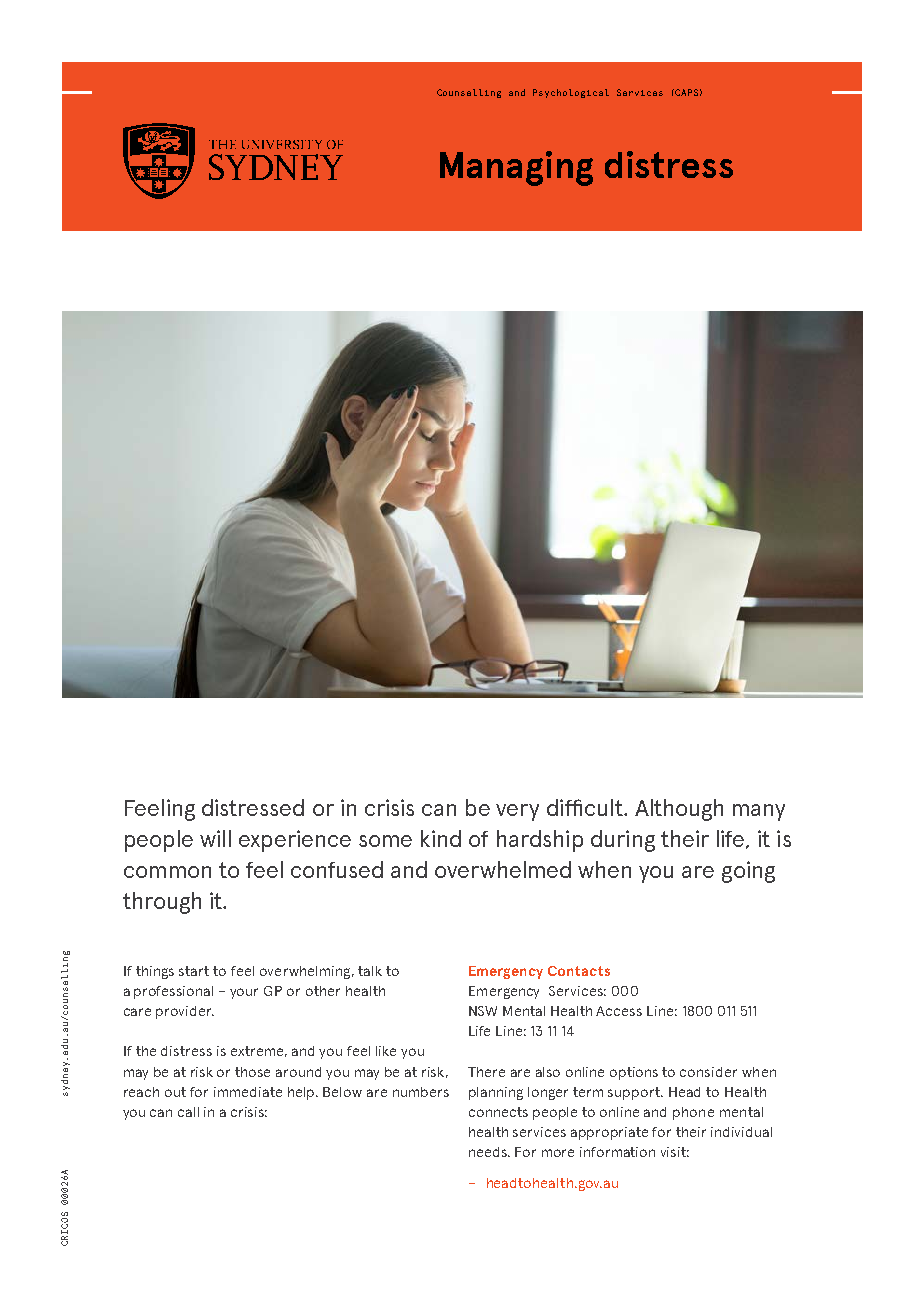  Describe the element at coordinates (516, 168) in the document. I see `Managing` at that location.
